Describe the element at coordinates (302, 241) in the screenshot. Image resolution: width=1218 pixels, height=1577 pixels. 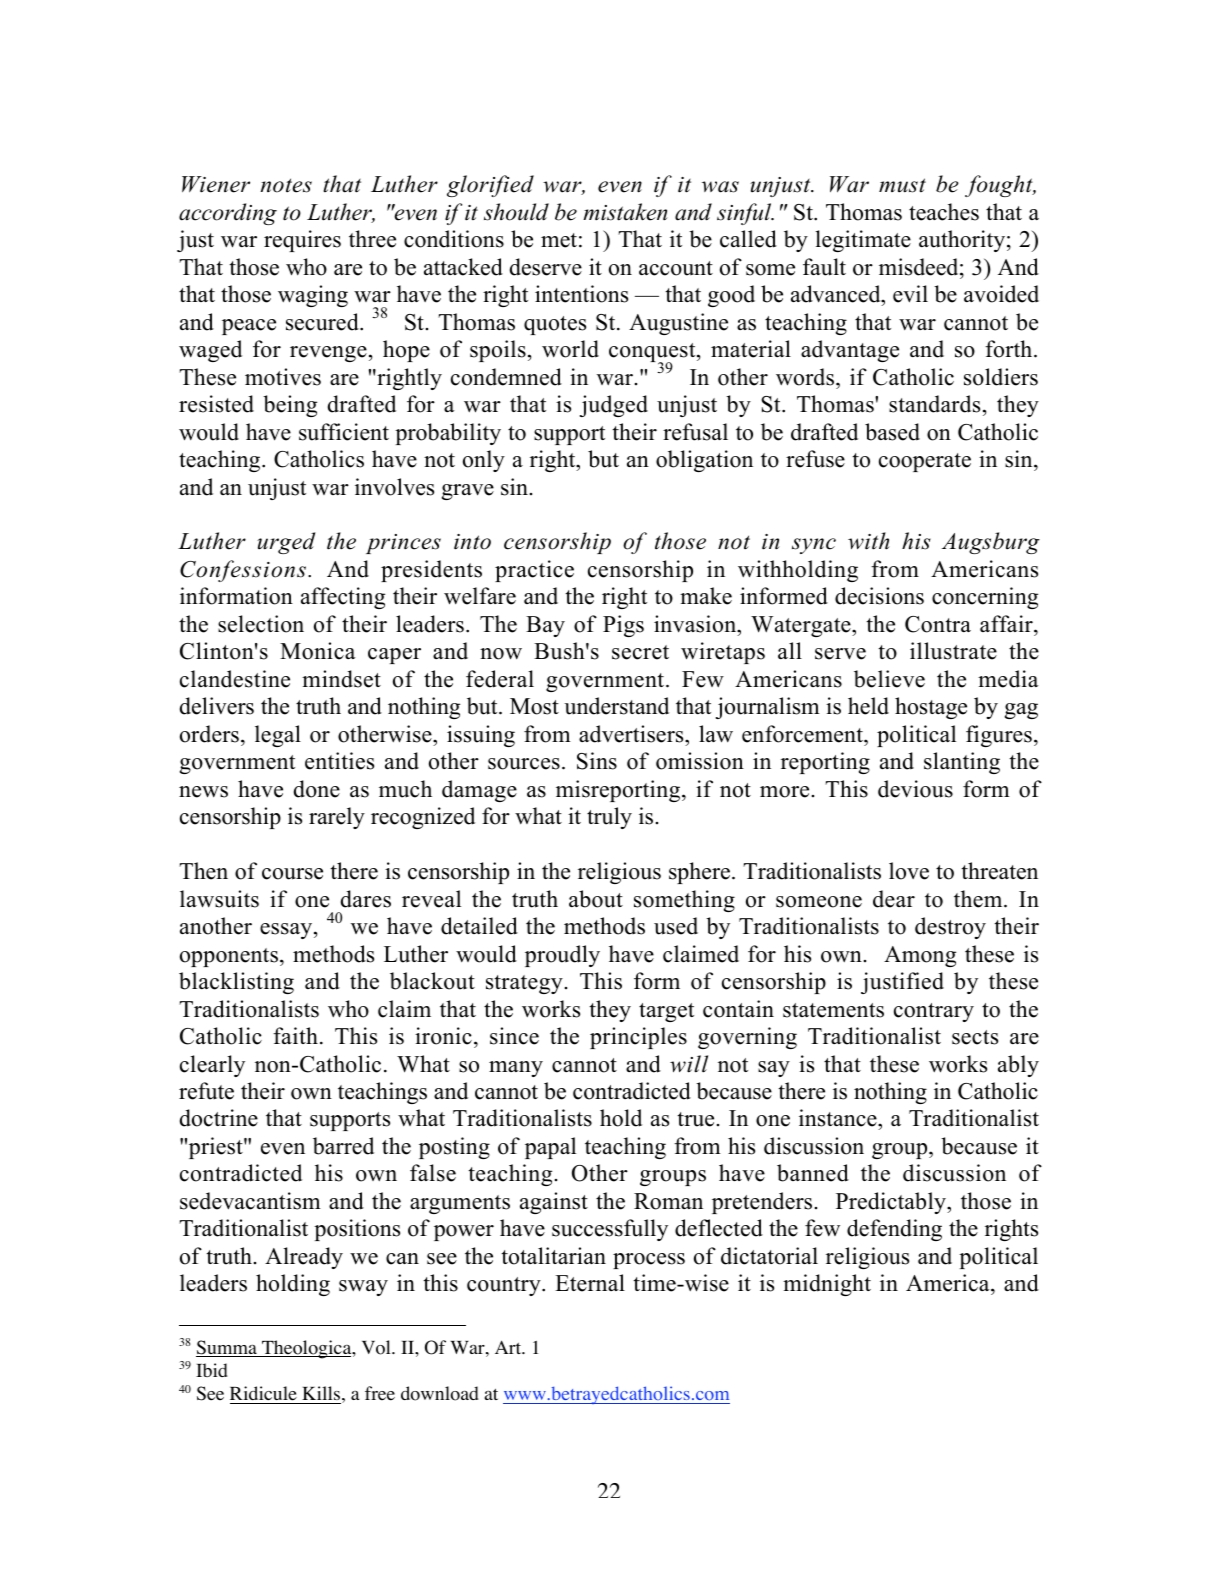
I see `requires` at that location.
